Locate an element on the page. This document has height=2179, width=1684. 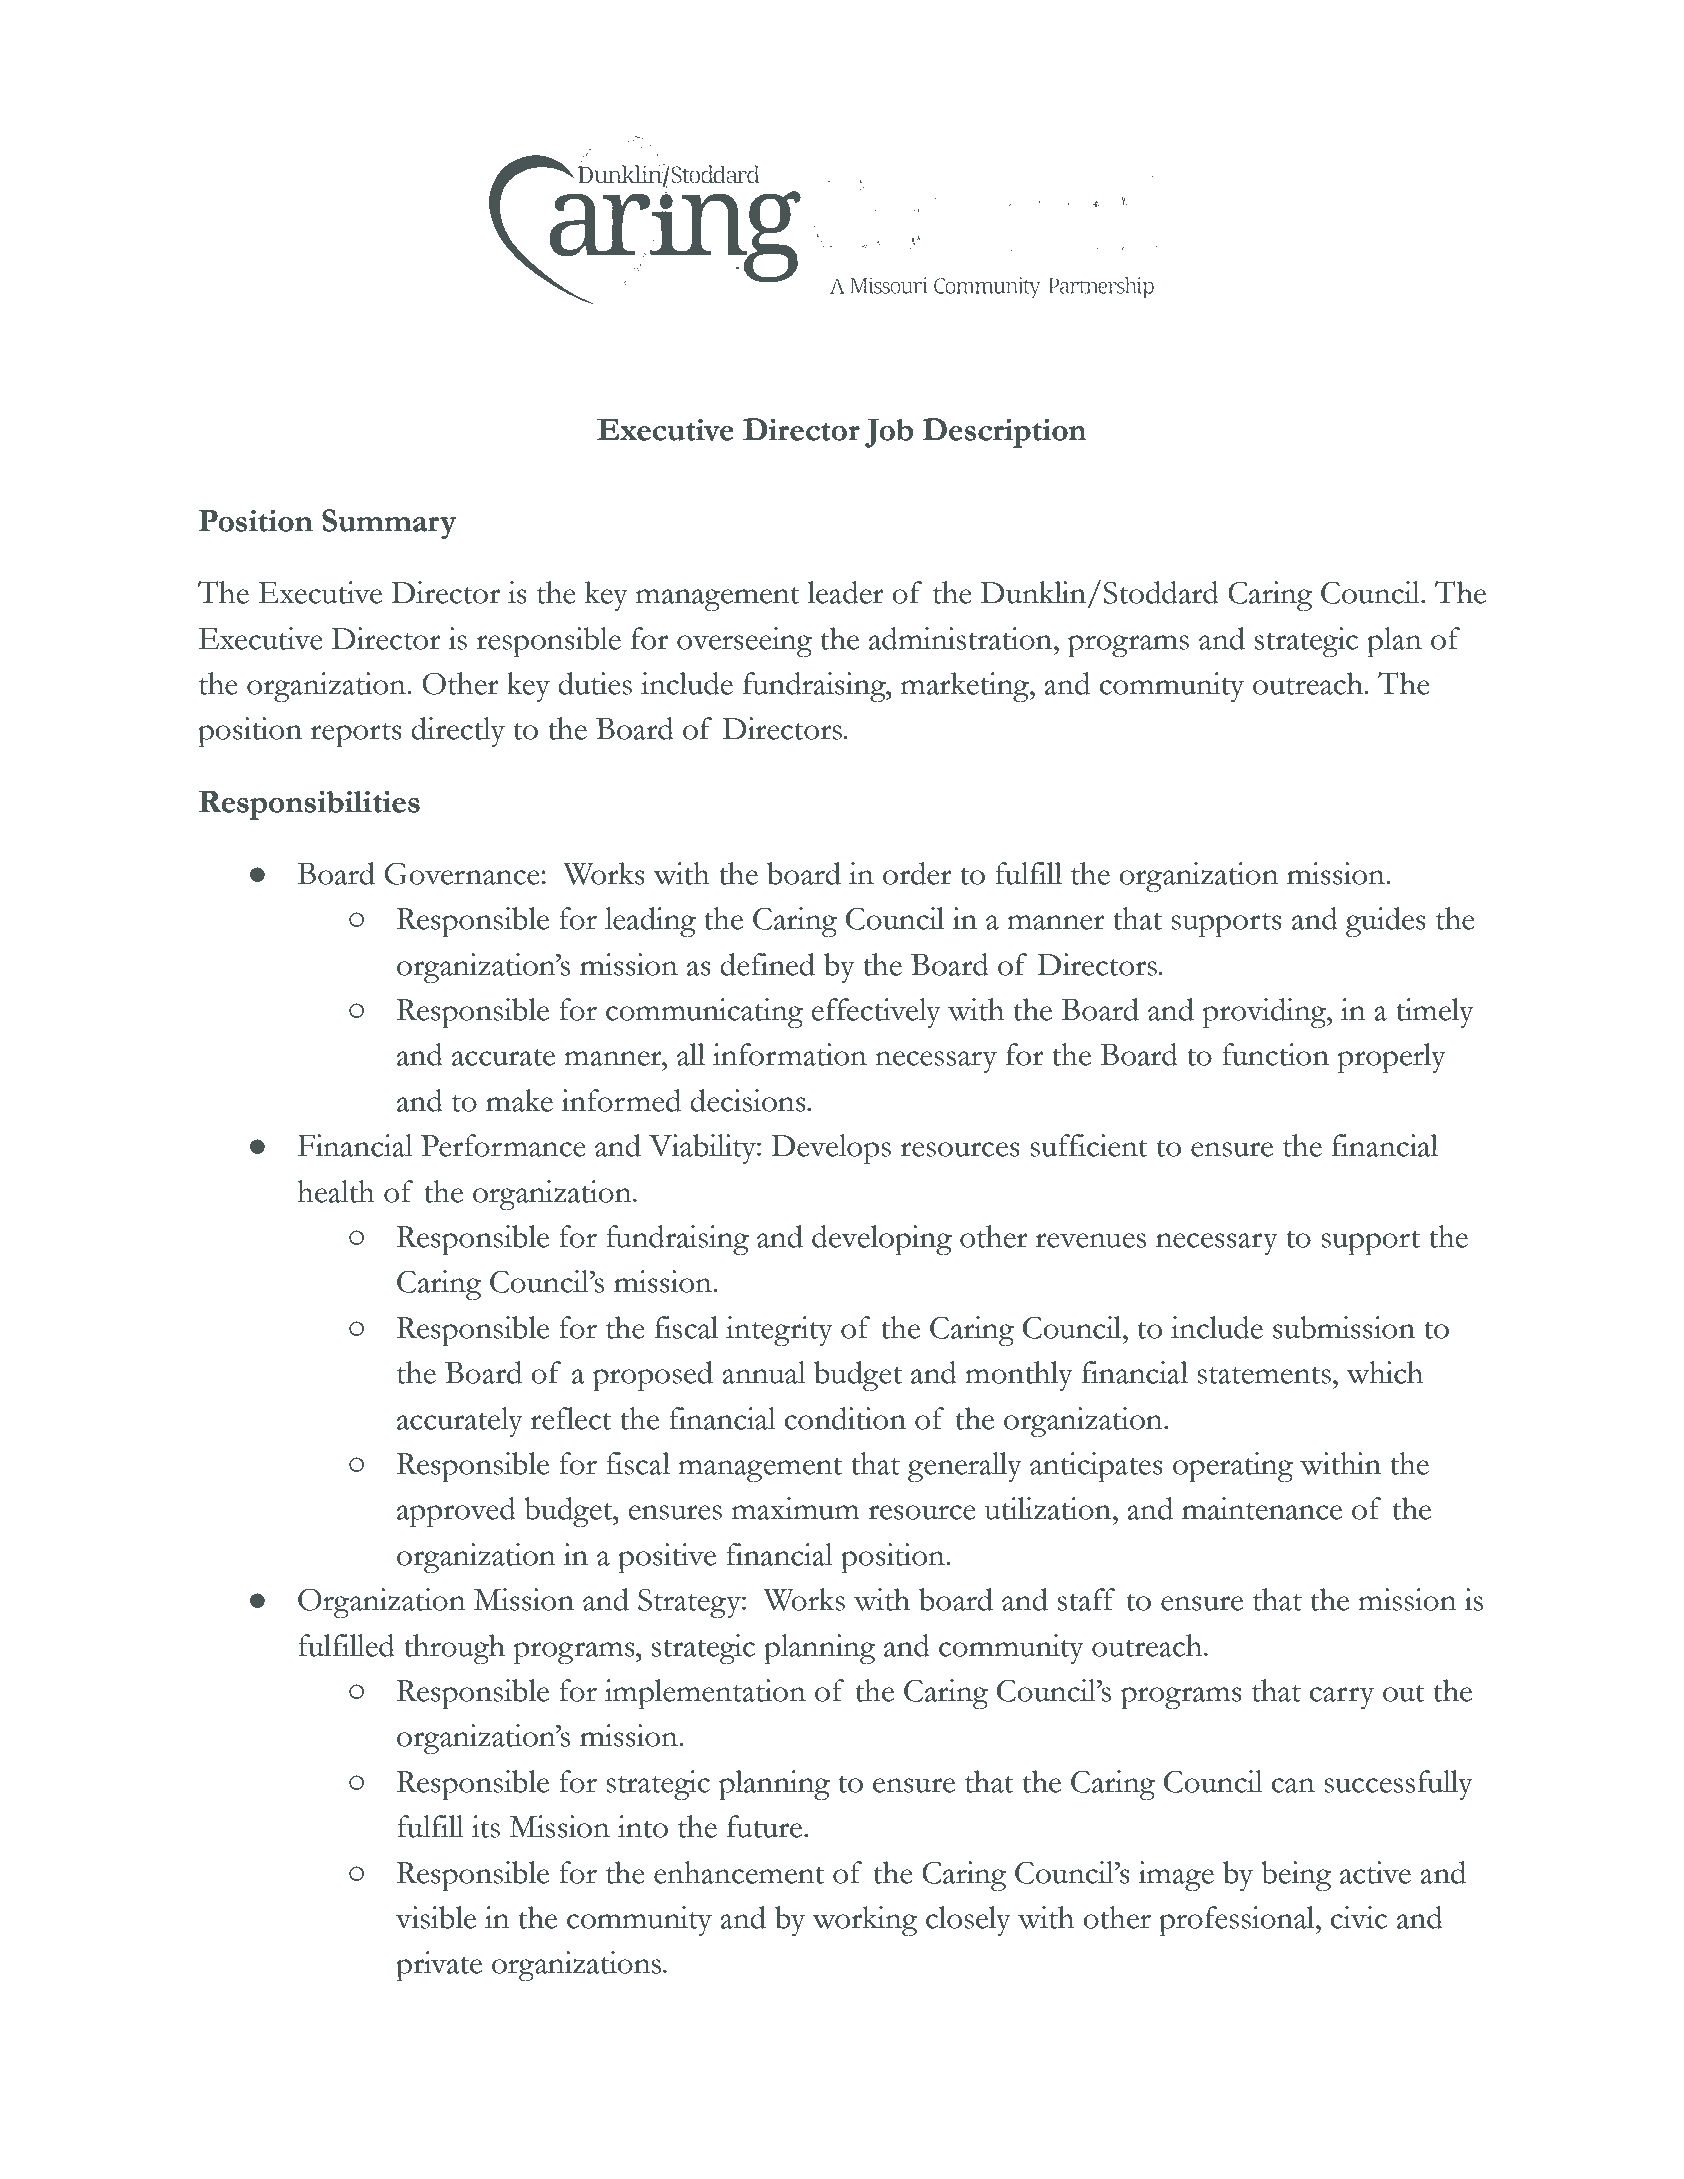
Performance is located at coordinates (503, 1145).
